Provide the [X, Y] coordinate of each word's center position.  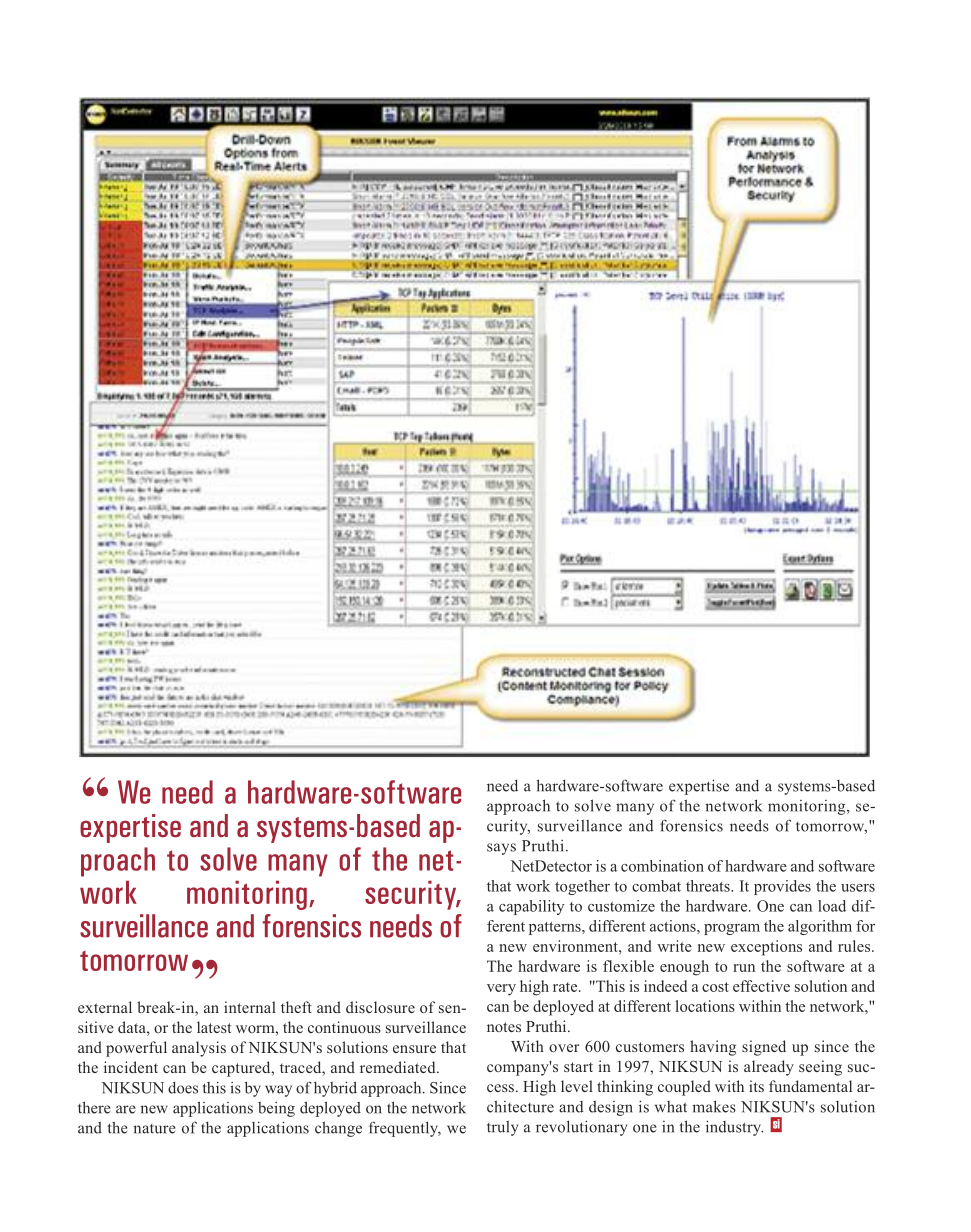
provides [782, 887]
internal [250, 1007]
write [674, 946]
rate [566, 987]
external [105, 1007]
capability [531, 907]
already [769, 1068]
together [582, 887]
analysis [199, 1049]
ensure [414, 1049]
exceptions [766, 948]
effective [761, 986]
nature [154, 1129]
